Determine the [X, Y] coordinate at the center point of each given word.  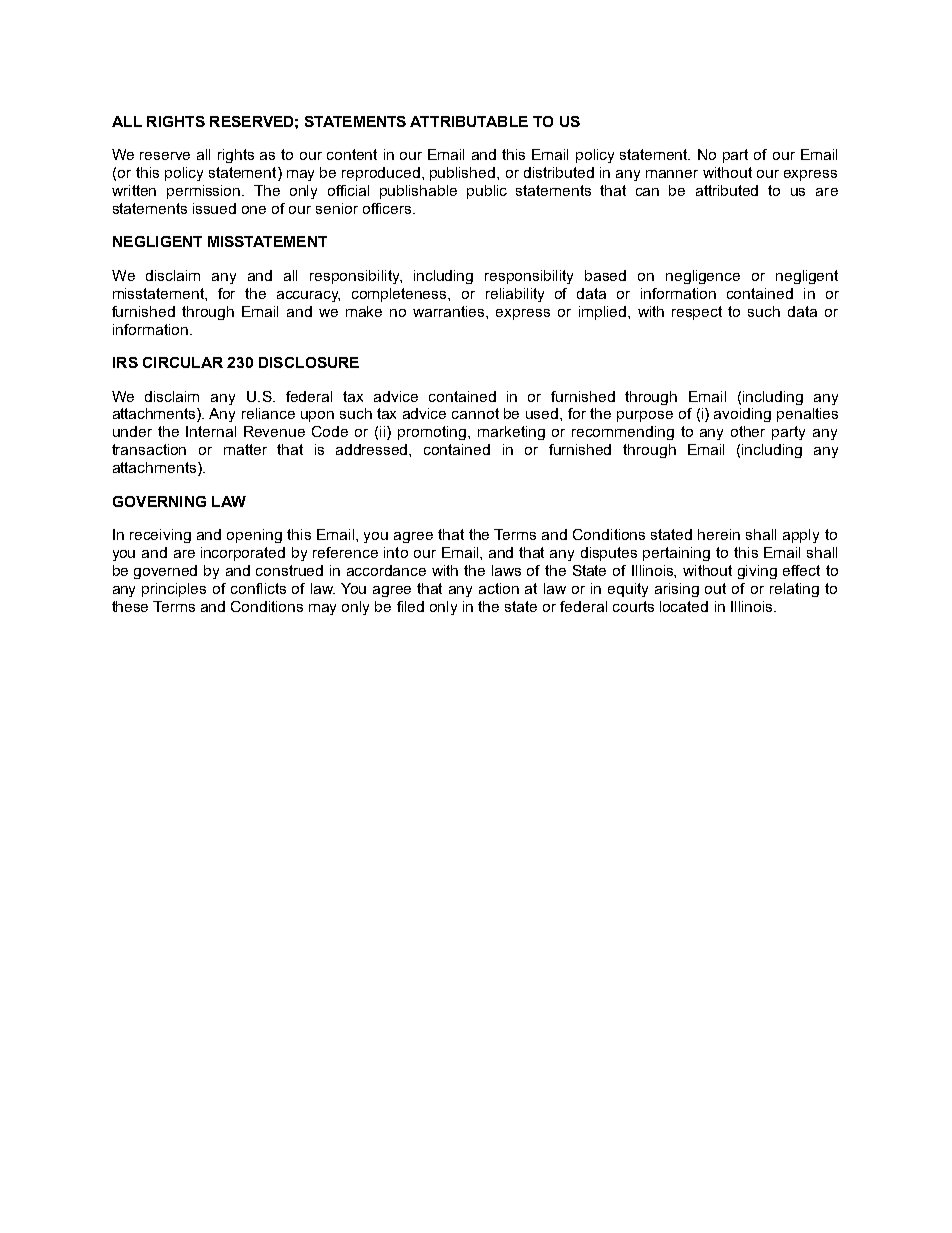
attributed [727, 190]
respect [697, 313]
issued [214, 208]
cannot [475, 413]
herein [719, 534]
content [352, 154]
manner [672, 174]
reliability [515, 295]
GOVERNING [159, 501]
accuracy [308, 296]
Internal [211, 431]
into [396, 552]
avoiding [742, 415]
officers [388, 208]
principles [174, 590]
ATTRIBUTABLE [469, 121]
